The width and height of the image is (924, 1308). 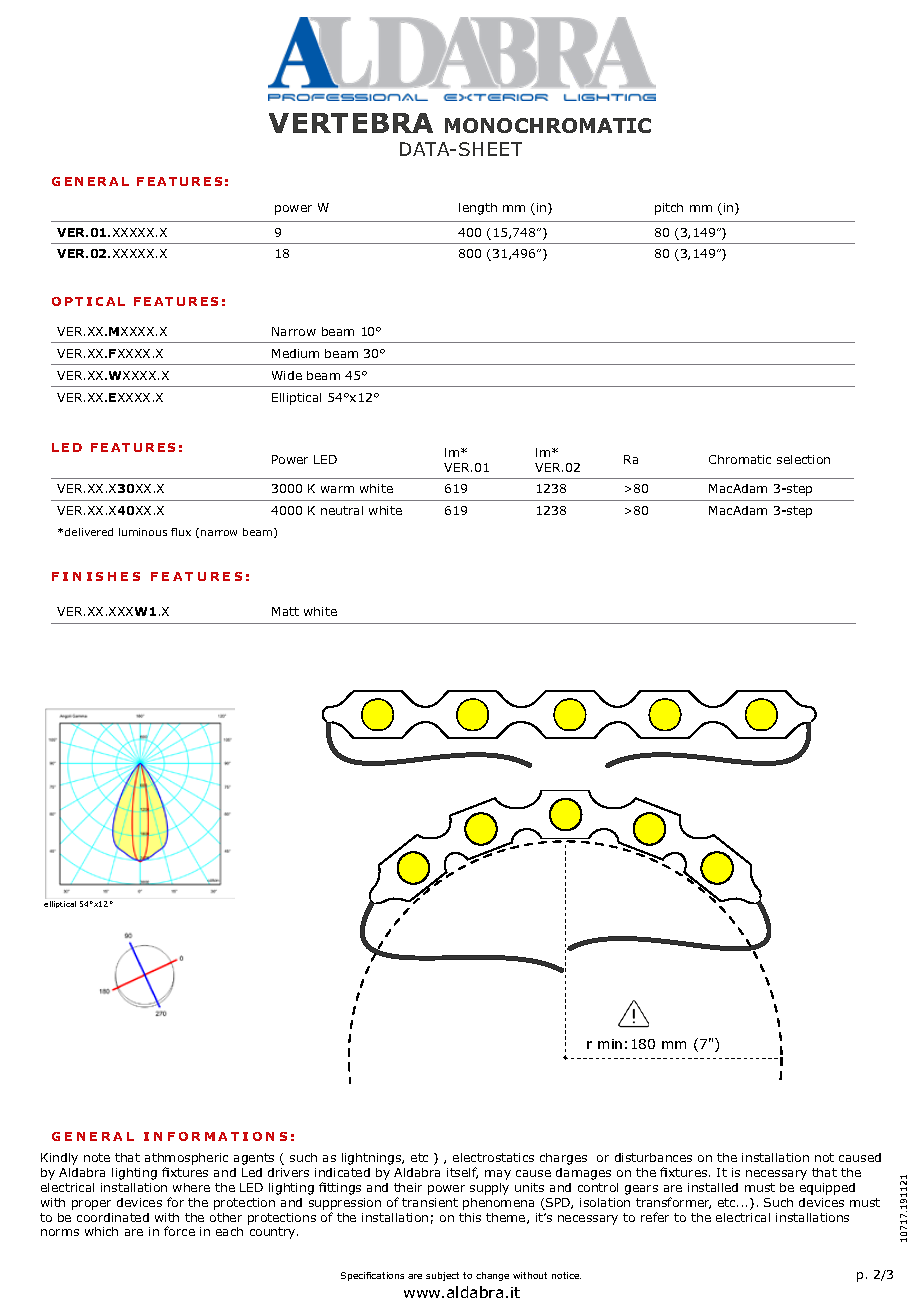 What do you see at coordinates (179, 1231) in the image?
I see `force` at bounding box center [179, 1231].
